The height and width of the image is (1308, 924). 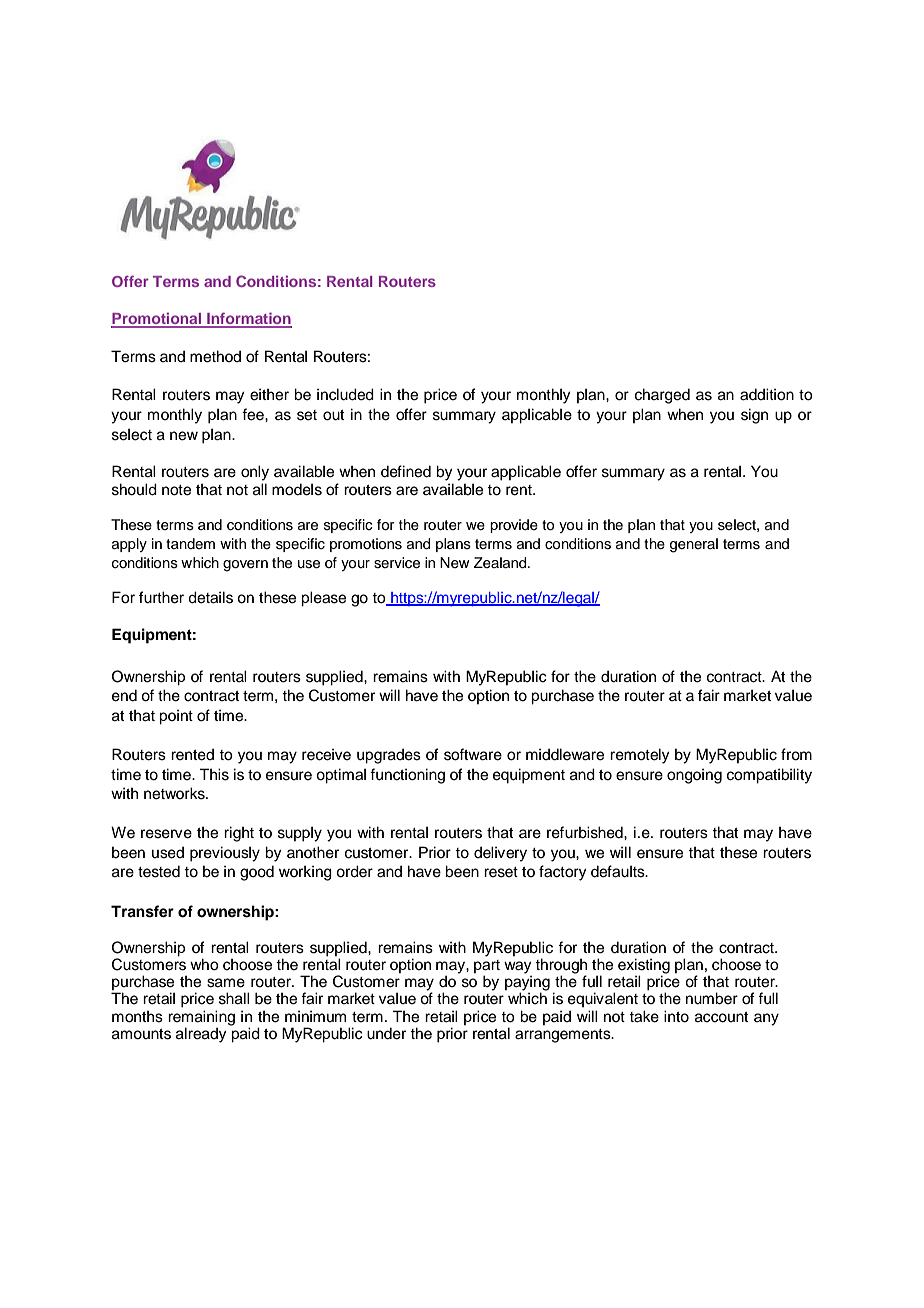 I want to click on govern, so click(x=245, y=566).
